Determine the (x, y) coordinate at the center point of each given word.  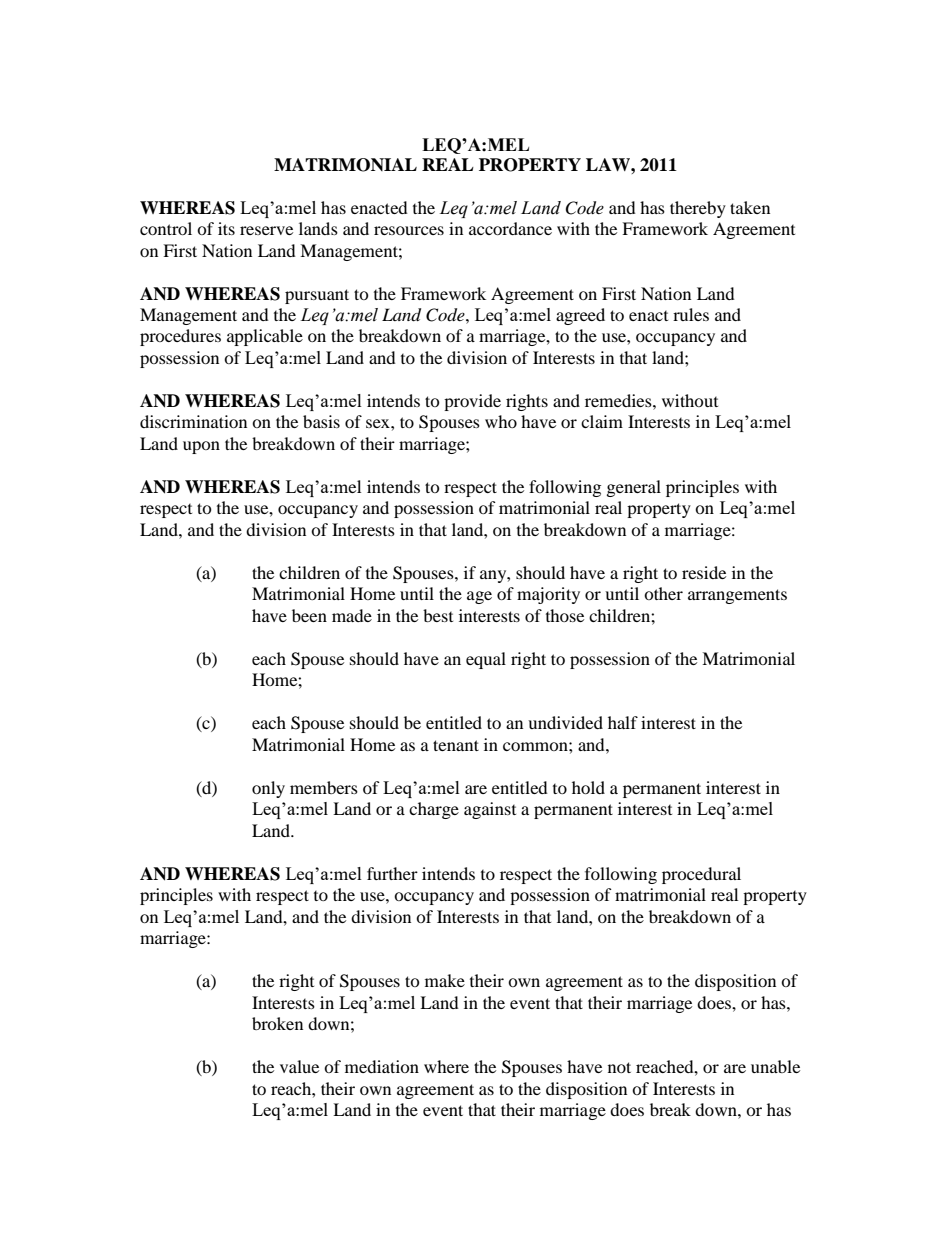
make (445, 980)
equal (486, 660)
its (226, 228)
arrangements (737, 596)
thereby (698, 209)
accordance (510, 228)
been (309, 615)
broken (277, 1023)
